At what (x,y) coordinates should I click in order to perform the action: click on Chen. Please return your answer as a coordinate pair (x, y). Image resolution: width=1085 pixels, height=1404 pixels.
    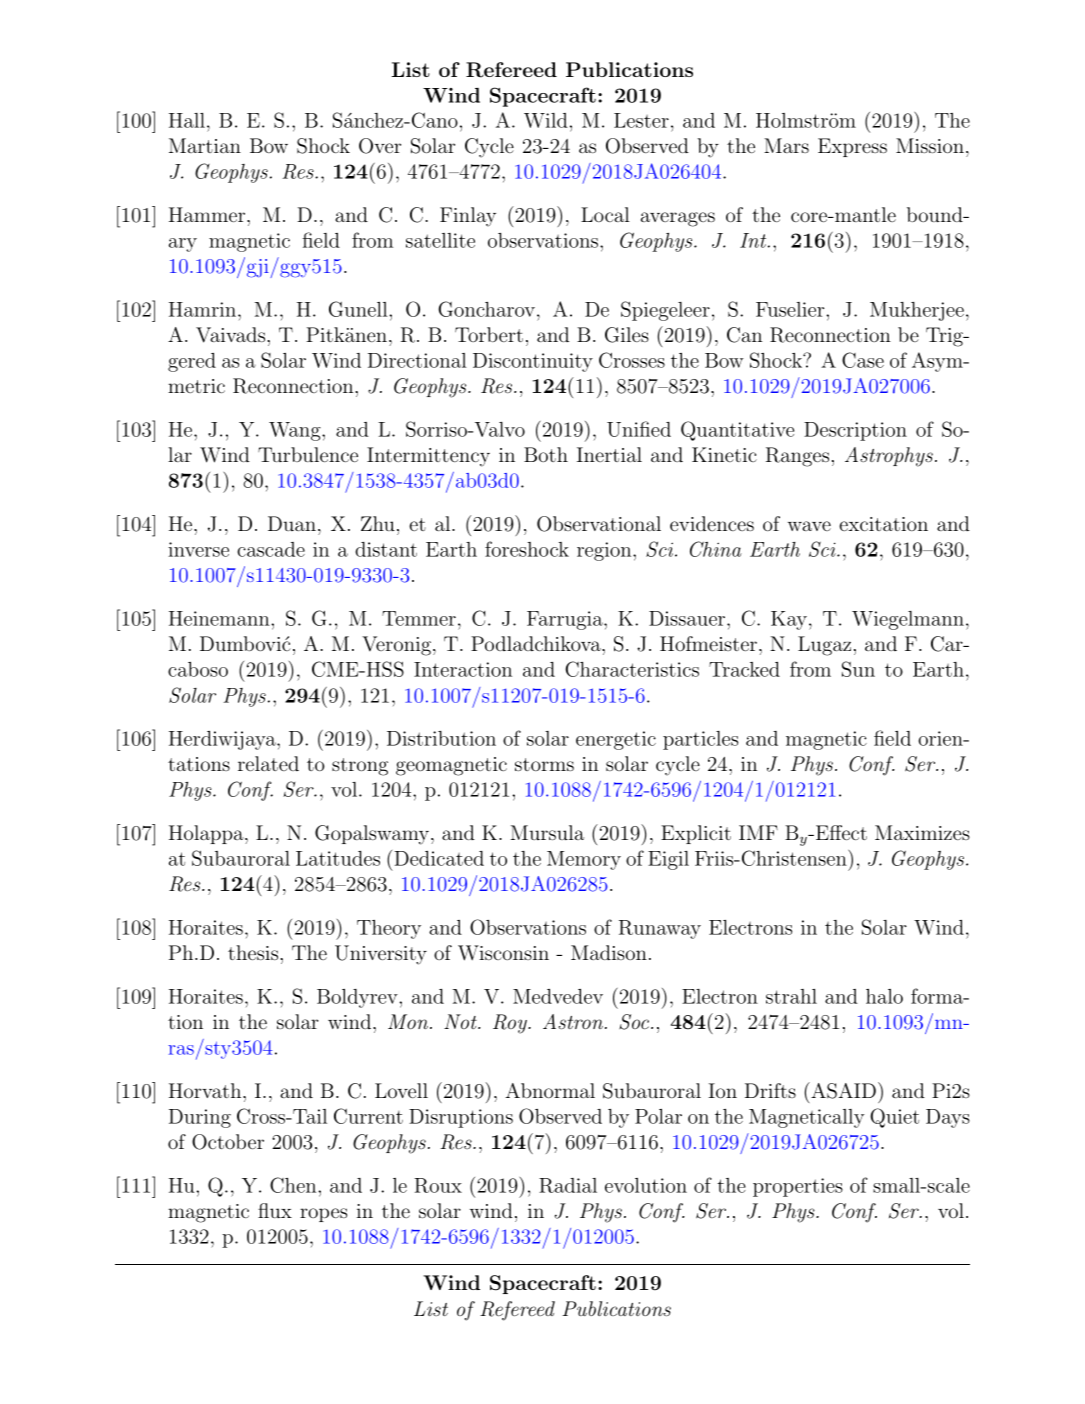
    Looking at the image, I should click on (294, 1185).
